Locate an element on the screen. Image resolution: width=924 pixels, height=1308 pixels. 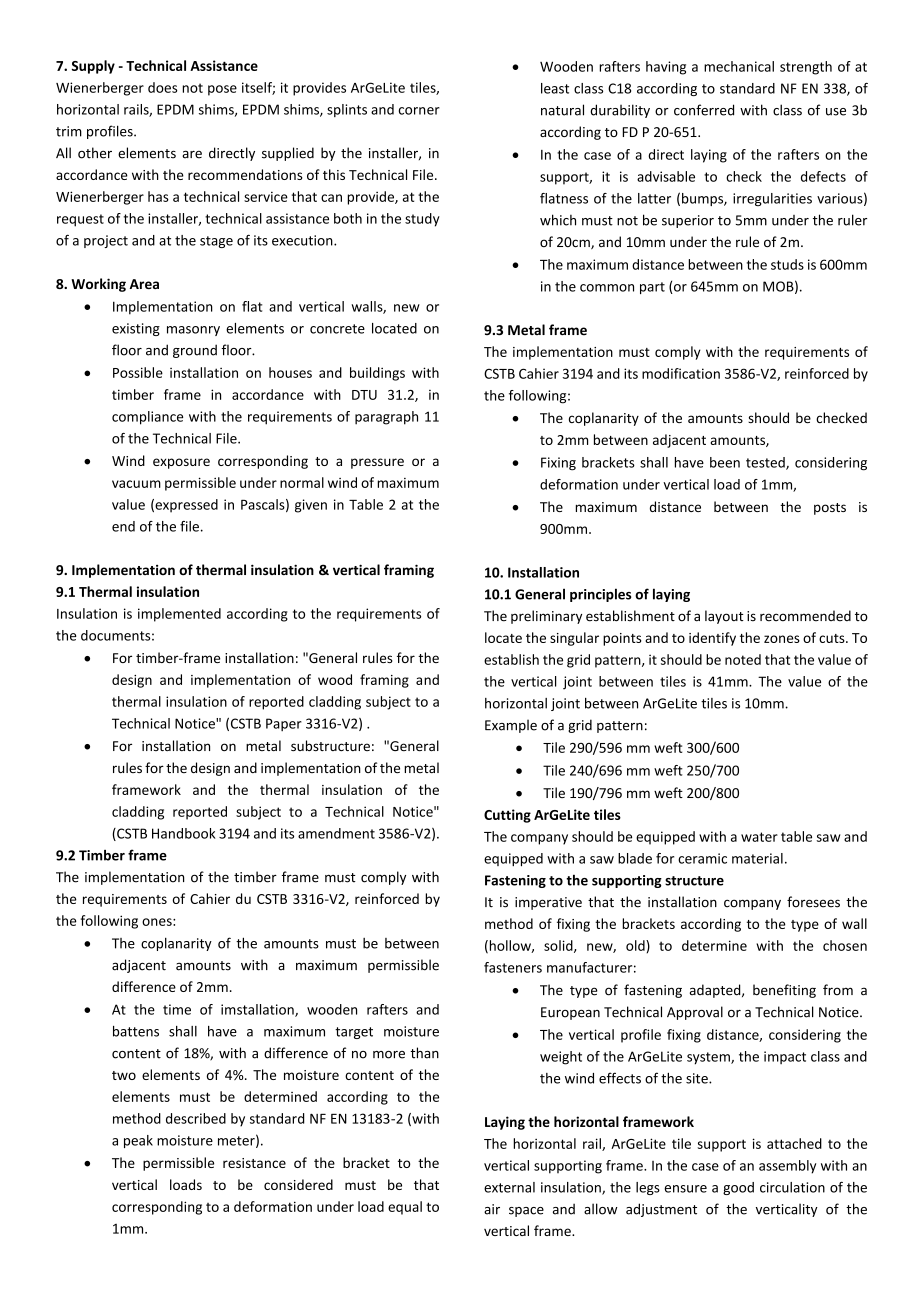
modification is located at coordinates (681, 373).
